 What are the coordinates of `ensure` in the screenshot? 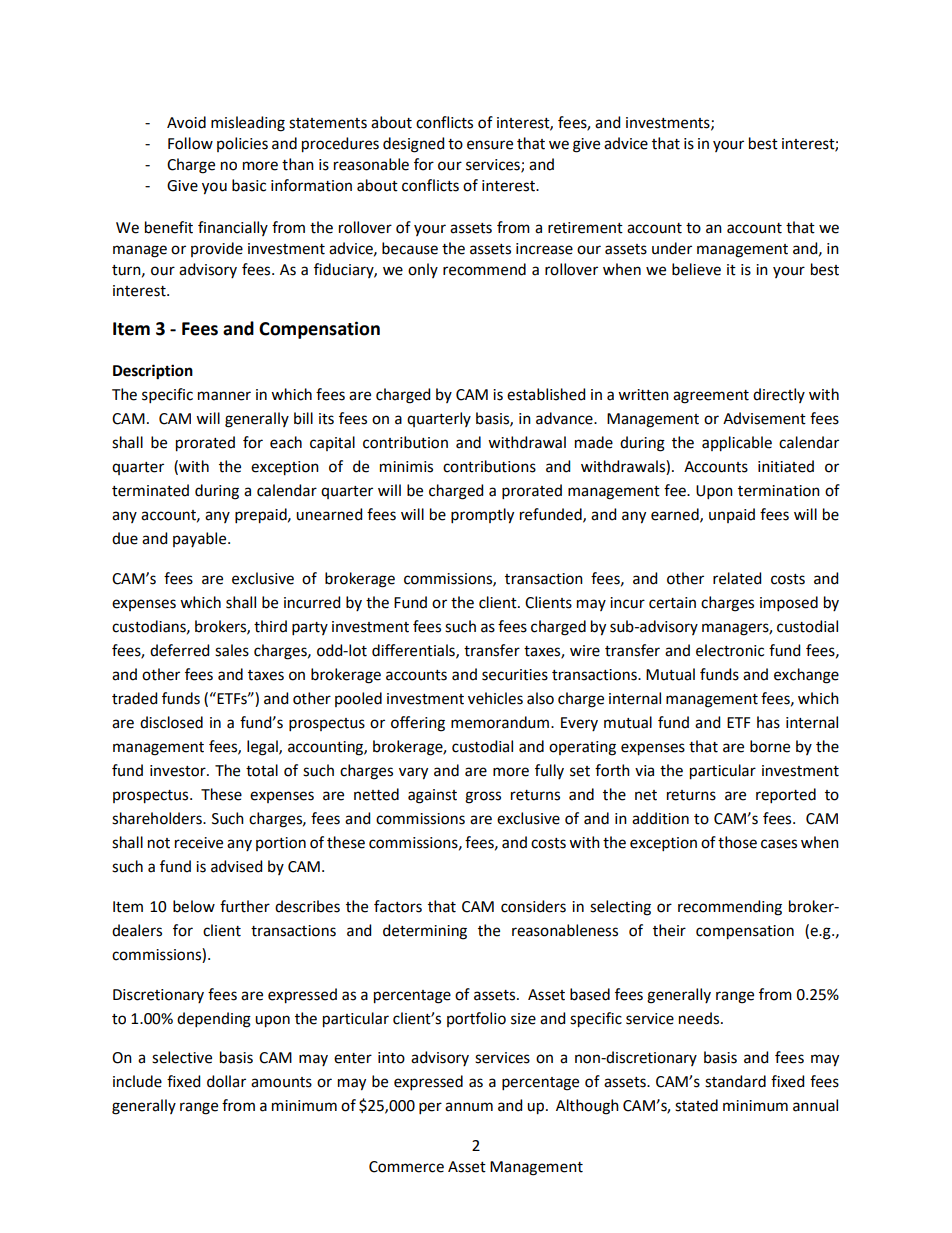 It's located at (490, 145).
